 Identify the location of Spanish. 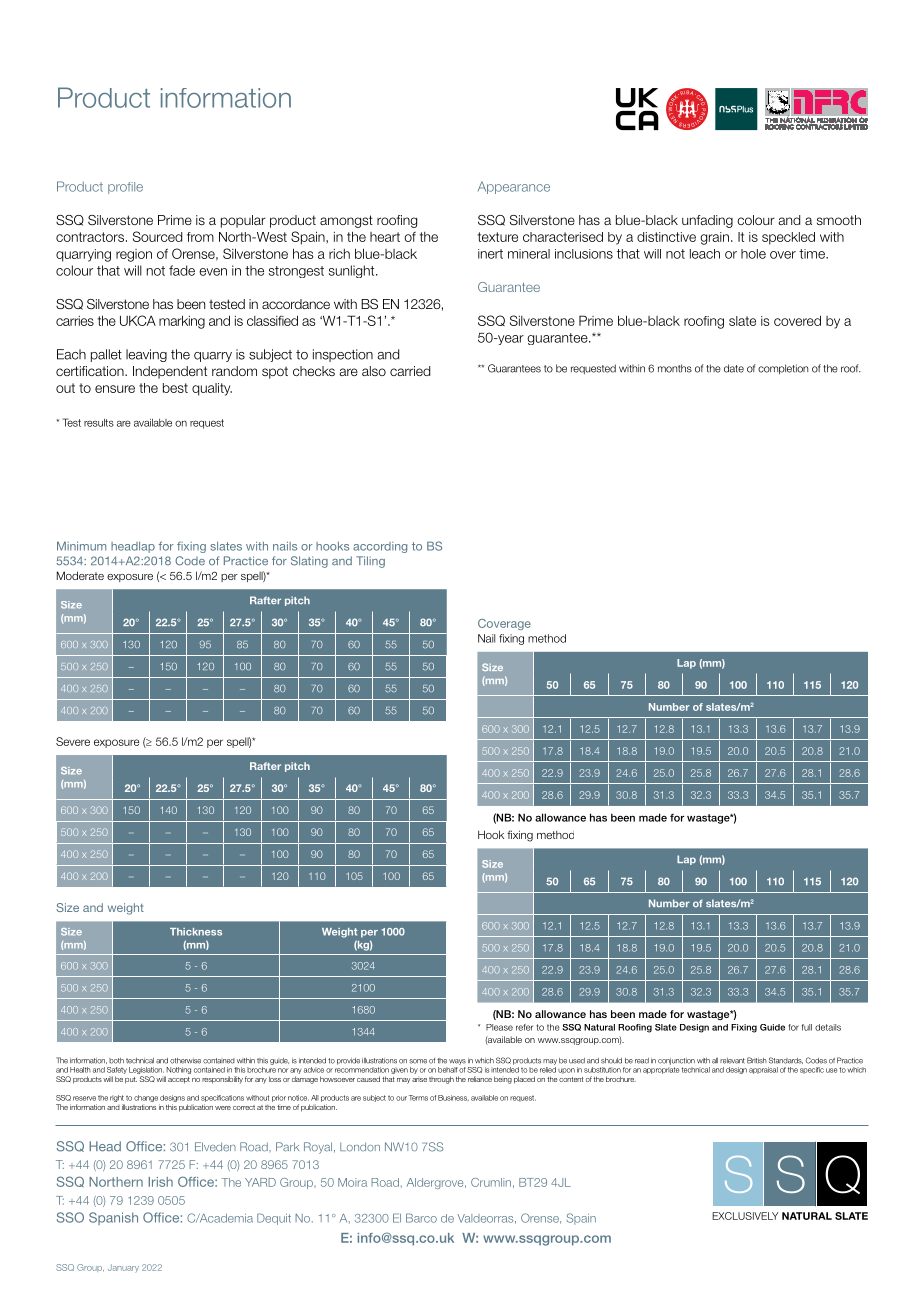
(113, 1218).
